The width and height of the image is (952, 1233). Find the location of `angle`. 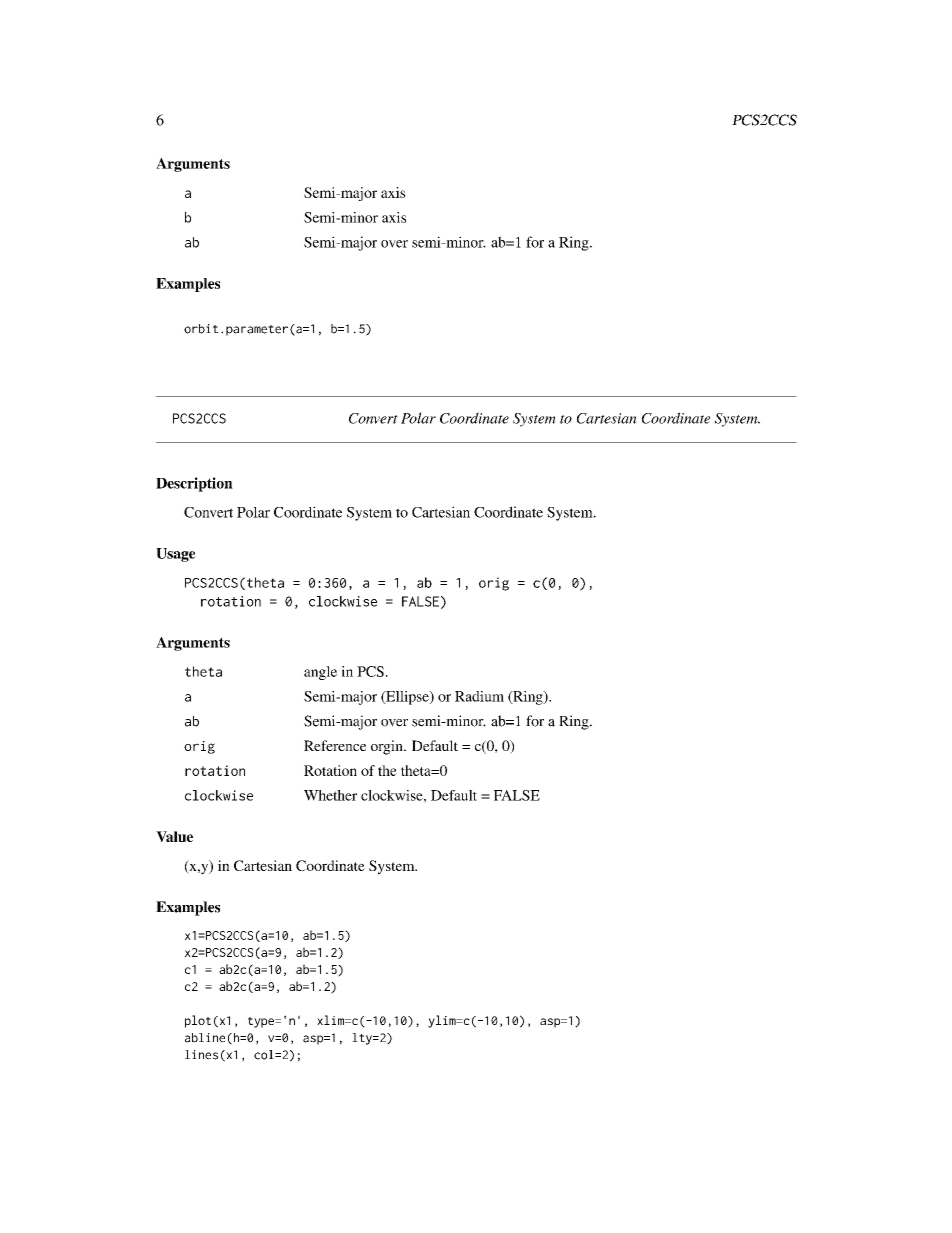

angle is located at coordinates (320, 673).
